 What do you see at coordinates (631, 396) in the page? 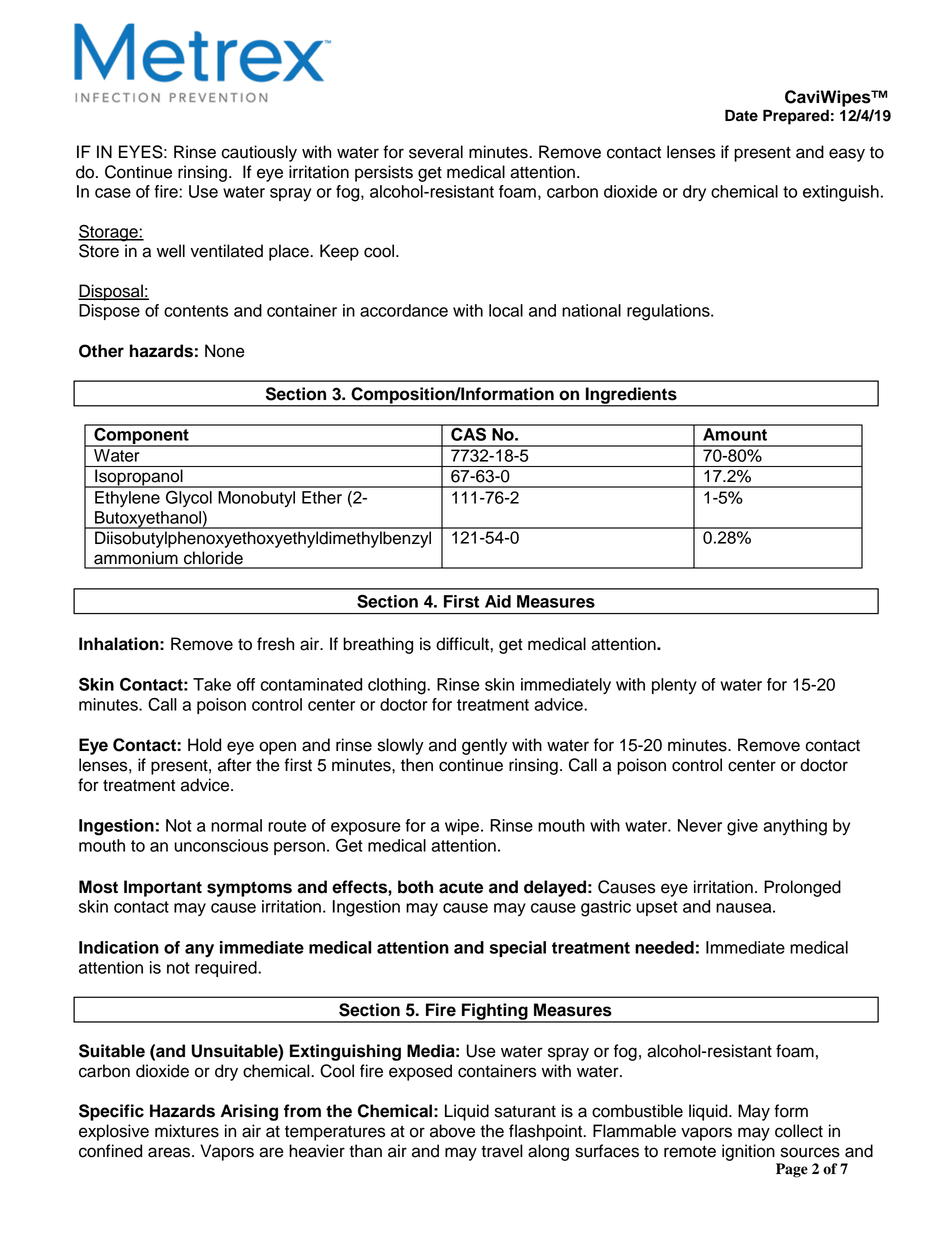
I see `Ingredients` at bounding box center [631, 396].
